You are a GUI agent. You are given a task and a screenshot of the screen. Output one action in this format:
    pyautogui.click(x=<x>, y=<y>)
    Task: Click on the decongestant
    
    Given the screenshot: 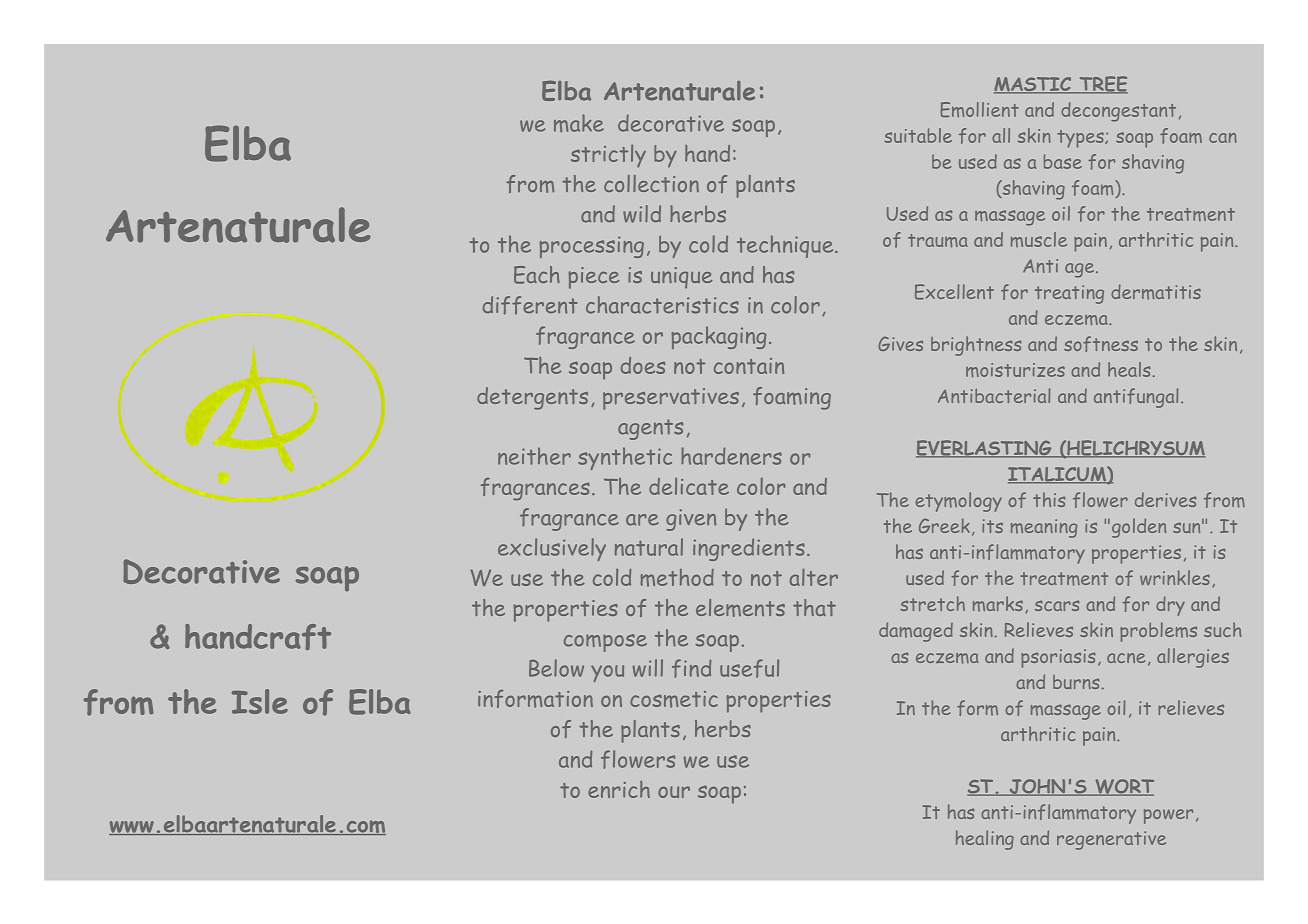 What is the action you would take?
    pyautogui.click(x=1118, y=112)
